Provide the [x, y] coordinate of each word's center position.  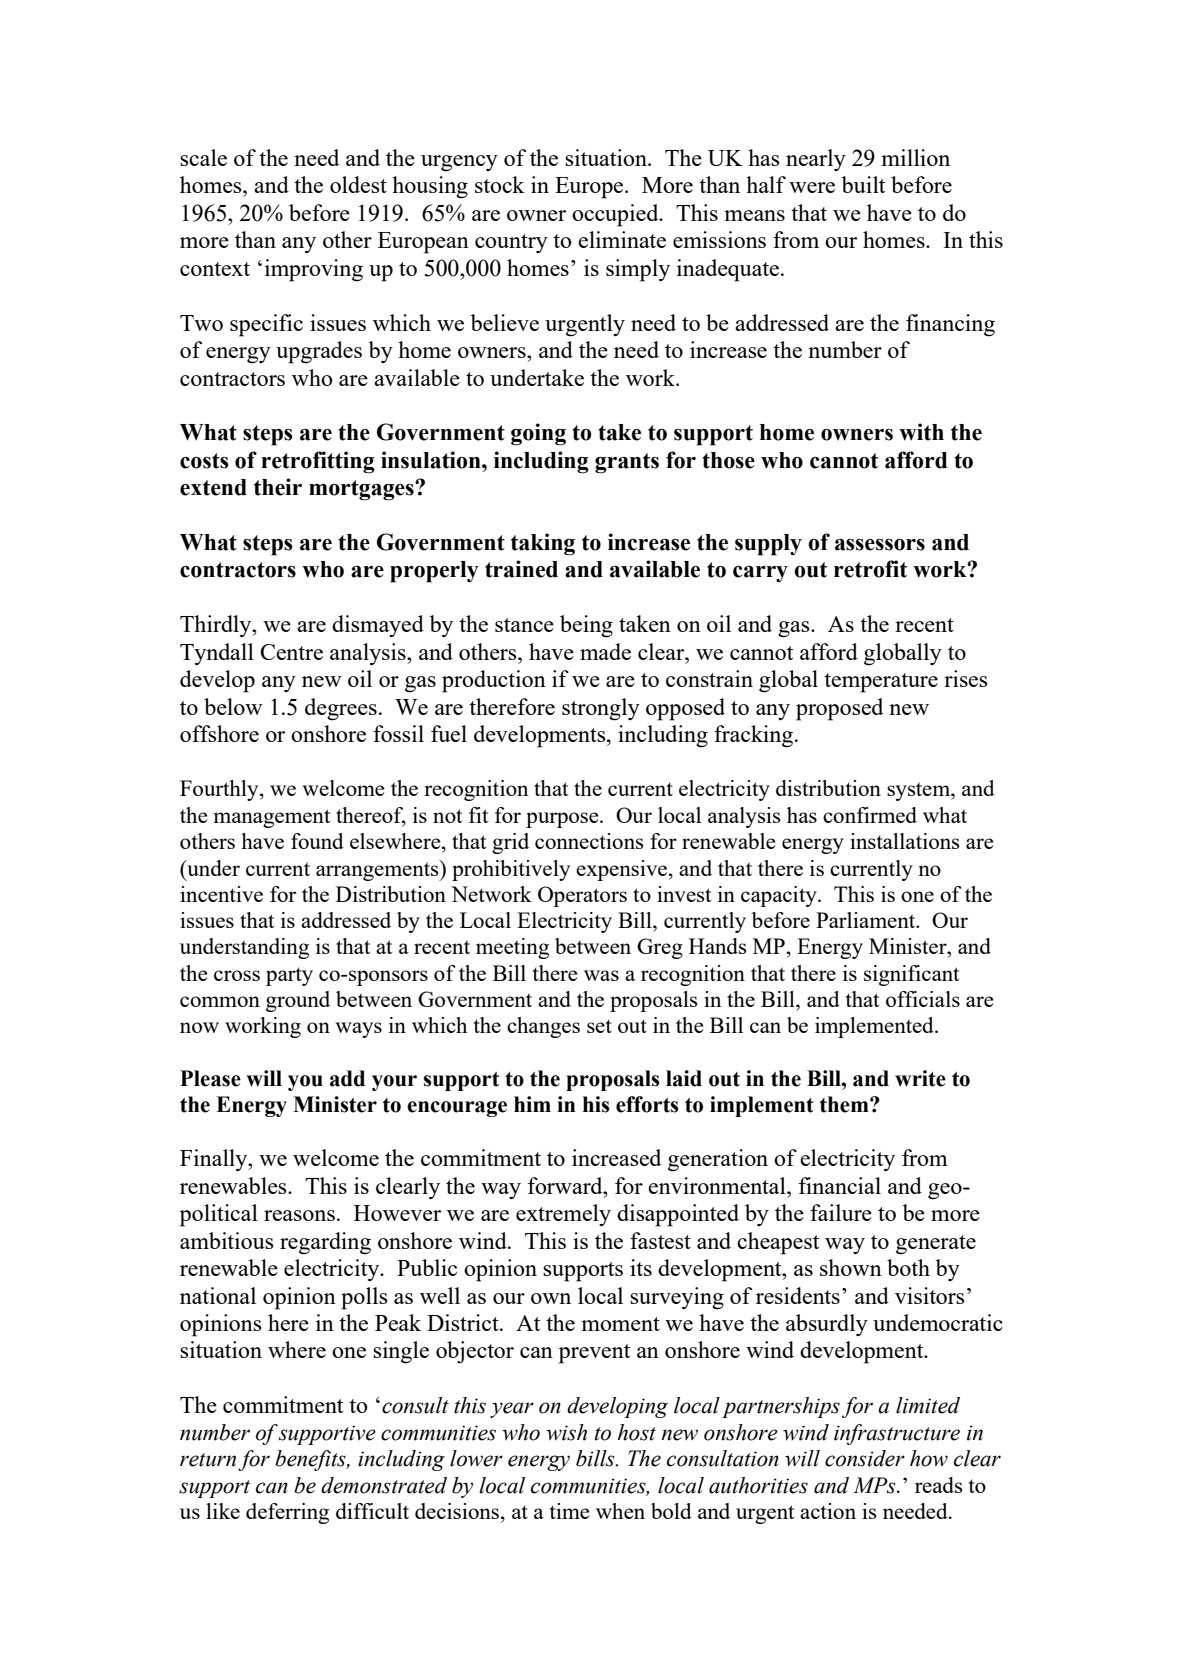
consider [865, 1458]
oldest [358, 184]
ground [298, 1001]
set [599, 1026]
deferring [287, 1513]
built [863, 184]
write [920, 1078]
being [586, 626]
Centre [291, 652]
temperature [881, 683]
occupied [616, 215]
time [569, 1511]
